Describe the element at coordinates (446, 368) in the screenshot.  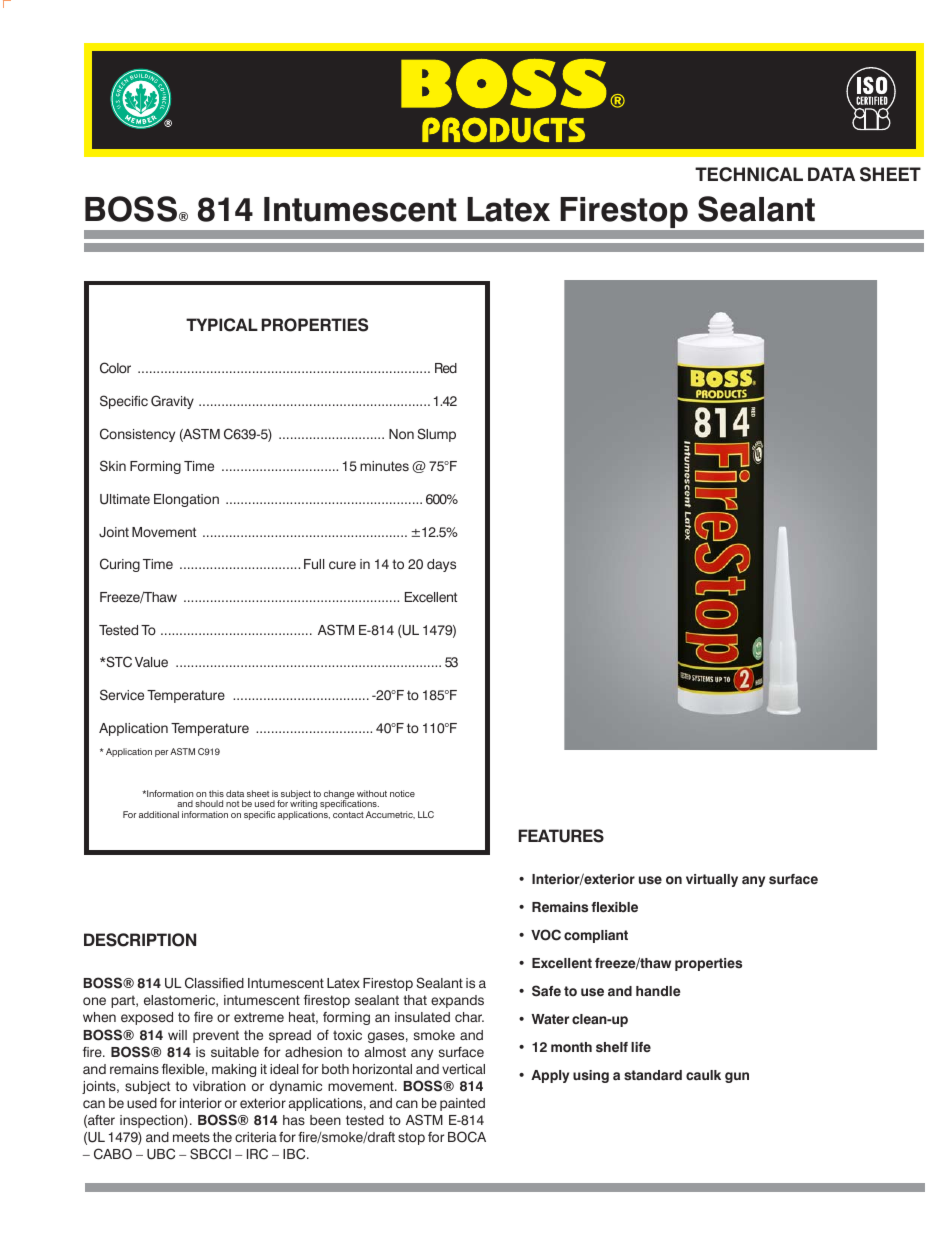
I see `Red` at that location.
